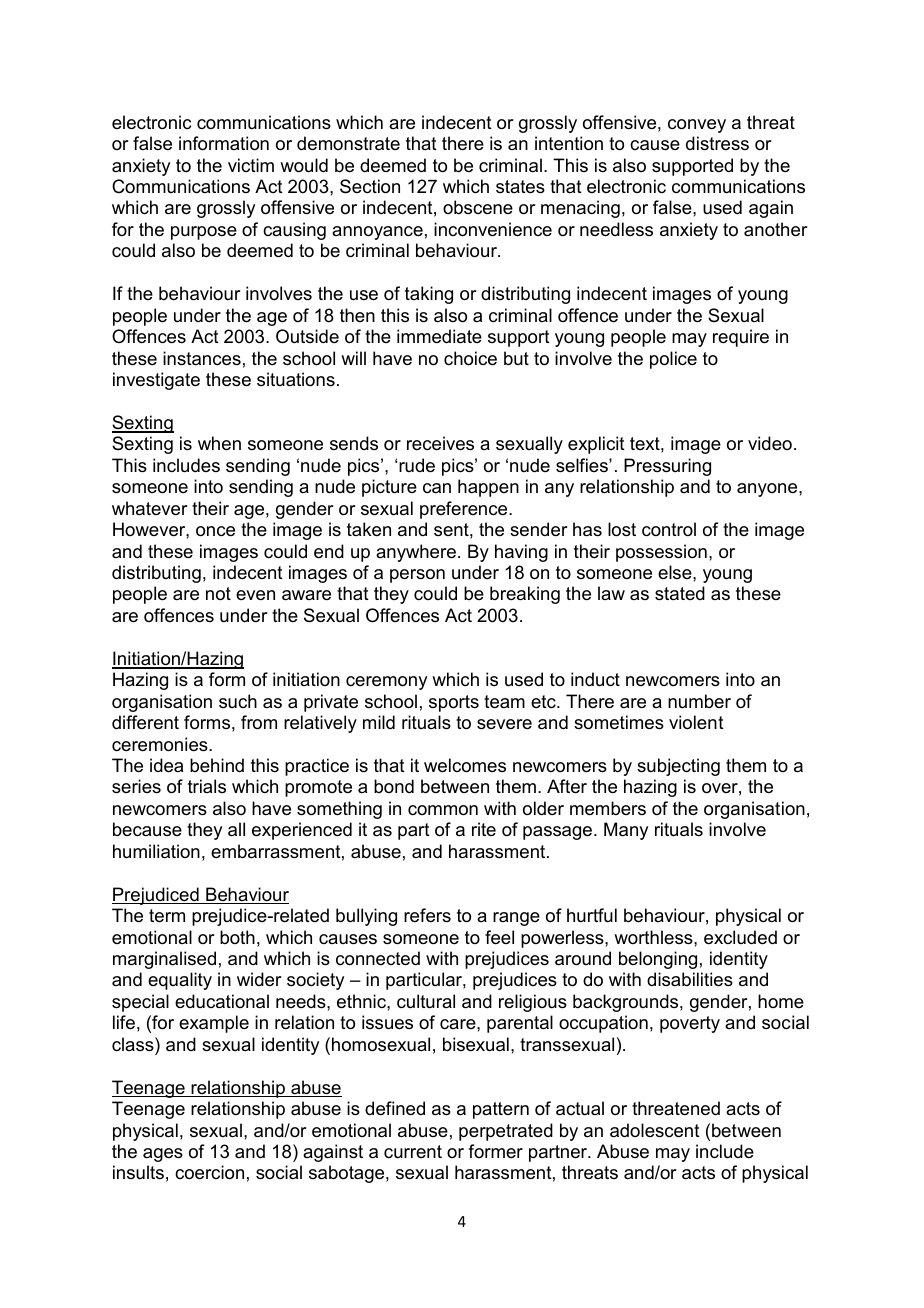 The height and width of the image is (1308, 924). I want to click on victim, so click(251, 165).
